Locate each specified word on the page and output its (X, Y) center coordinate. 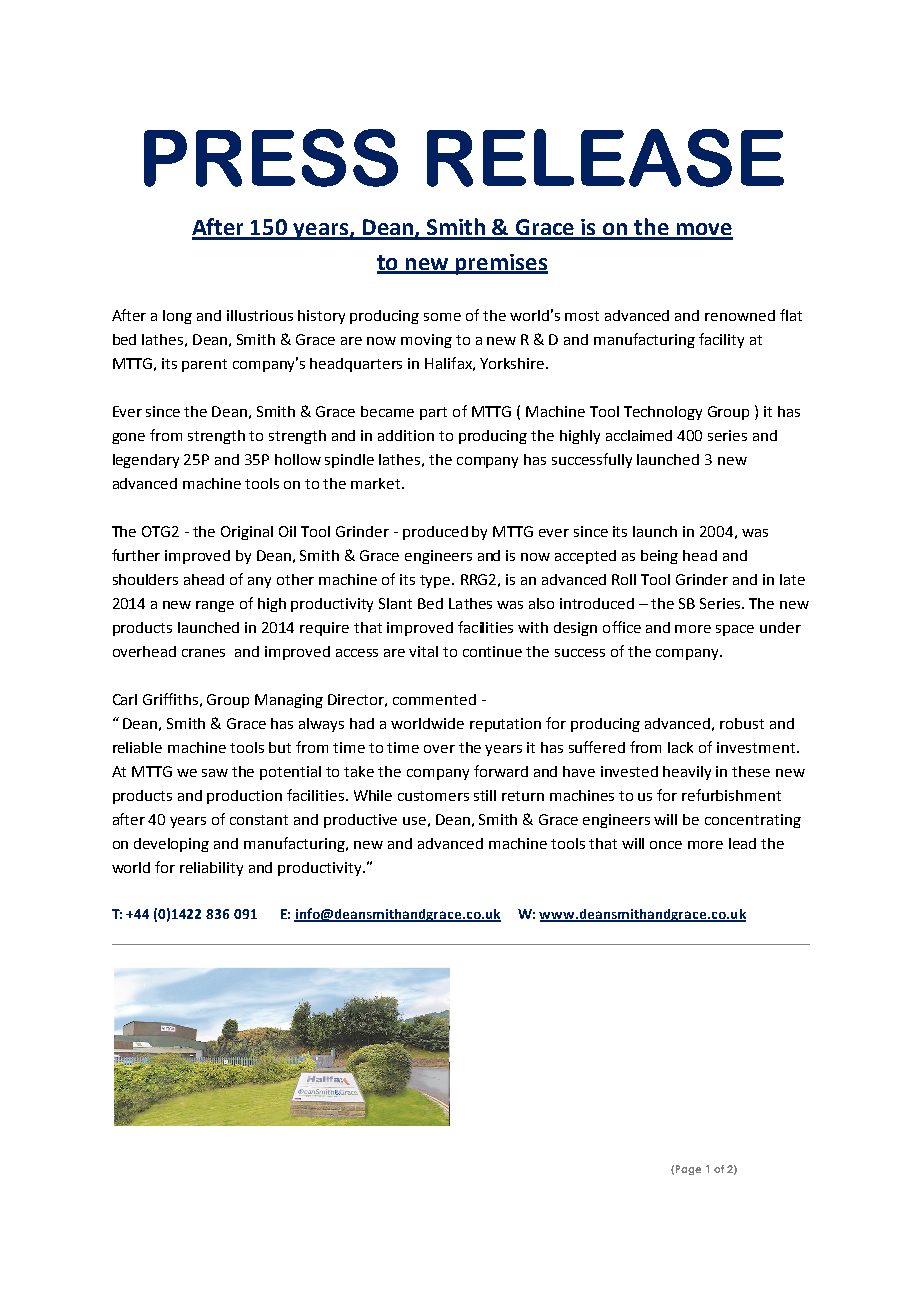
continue (492, 651)
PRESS (271, 158)
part (433, 413)
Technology (663, 413)
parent (204, 365)
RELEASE (605, 158)
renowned (740, 315)
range (215, 606)
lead (742, 843)
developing (171, 845)
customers (433, 796)
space (735, 630)
